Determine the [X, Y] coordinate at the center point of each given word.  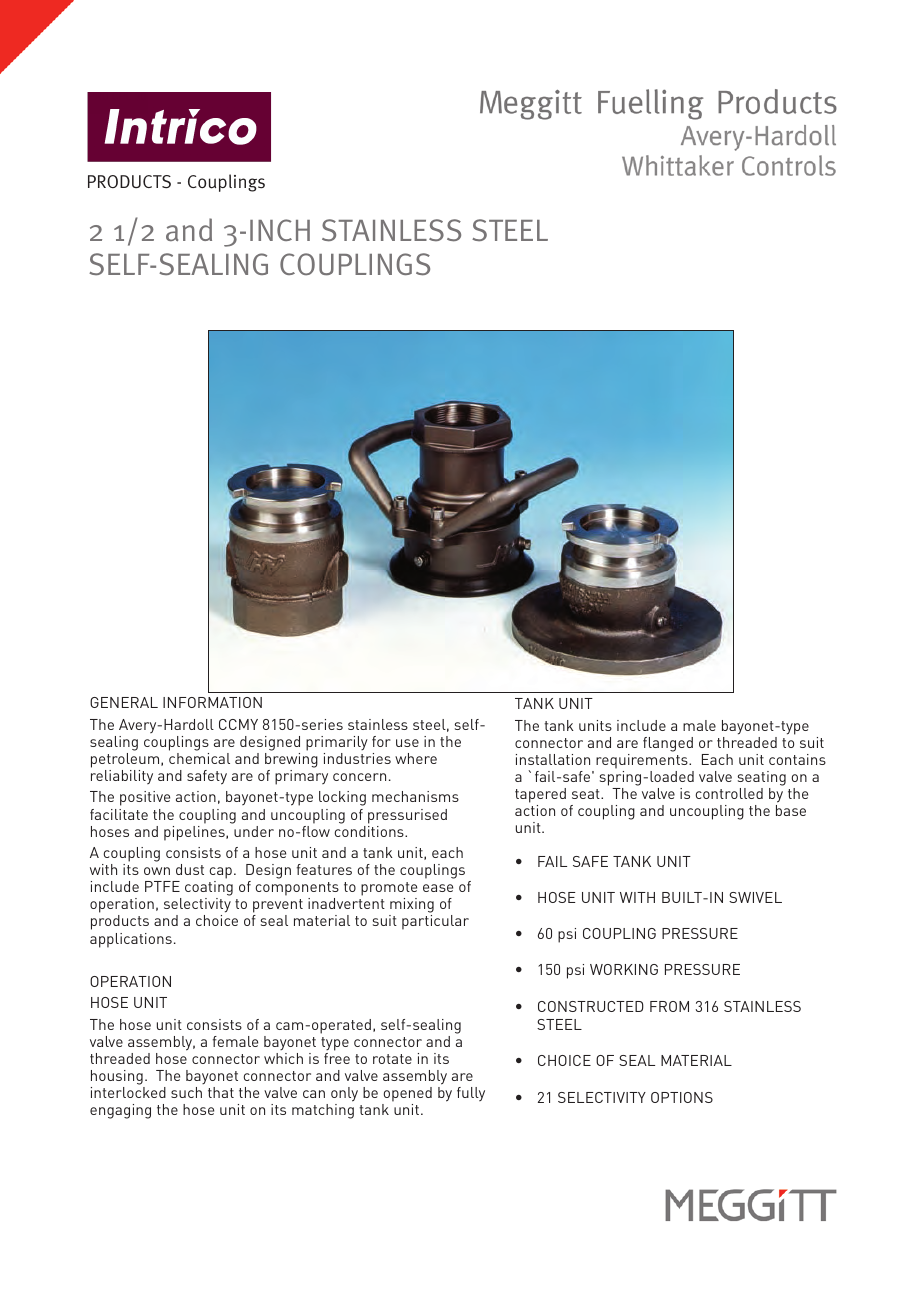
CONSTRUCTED [591, 1006]
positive [145, 798]
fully [471, 1094]
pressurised [407, 816]
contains [797, 759]
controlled [729, 793]
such [186, 1092]
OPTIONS [682, 1097]
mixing [411, 907]
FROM [669, 1006]
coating [209, 890]
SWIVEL [755, 897]
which [283, 1058]
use [407, 743]
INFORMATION [212, 702]
